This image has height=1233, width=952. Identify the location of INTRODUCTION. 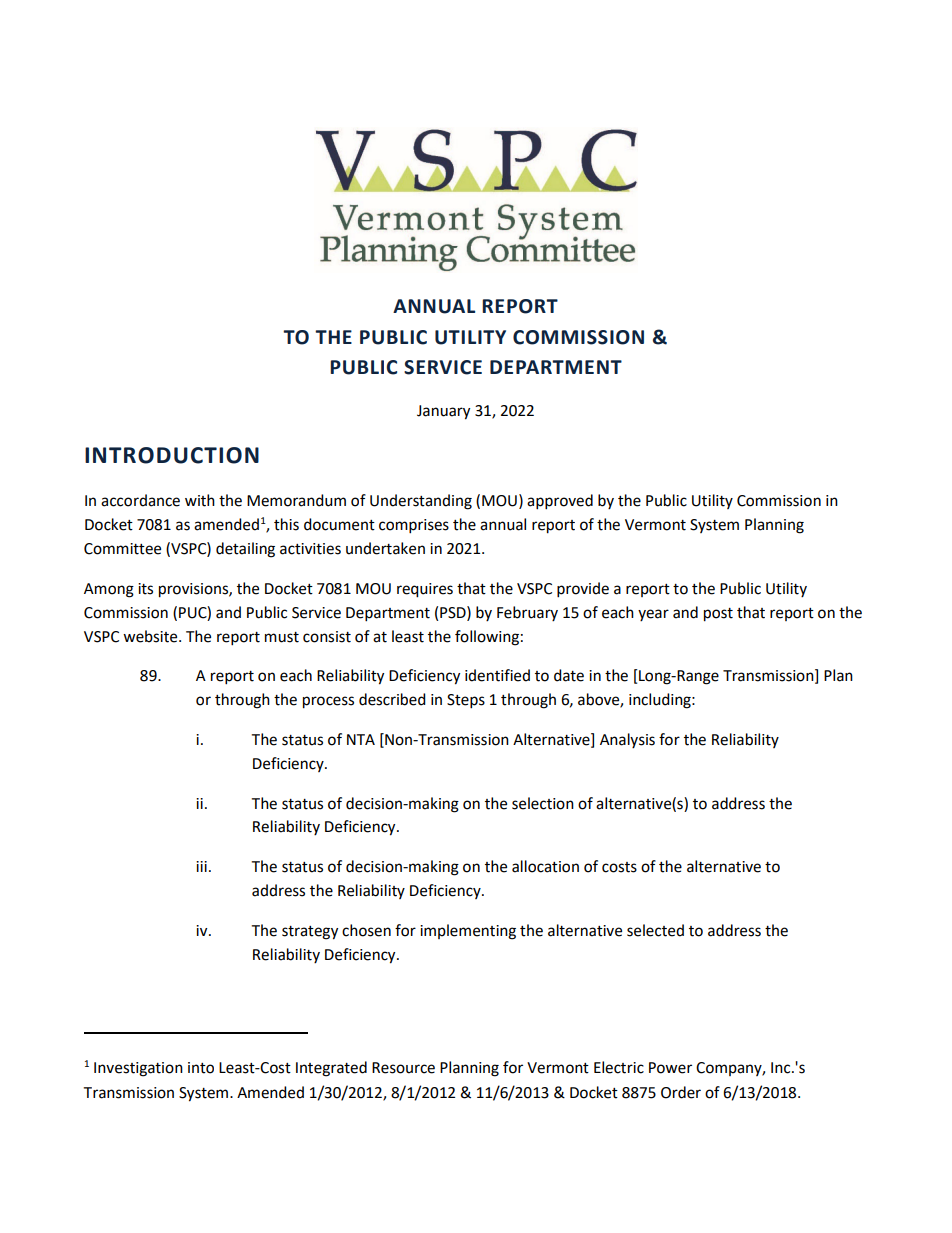
(172, 455).
